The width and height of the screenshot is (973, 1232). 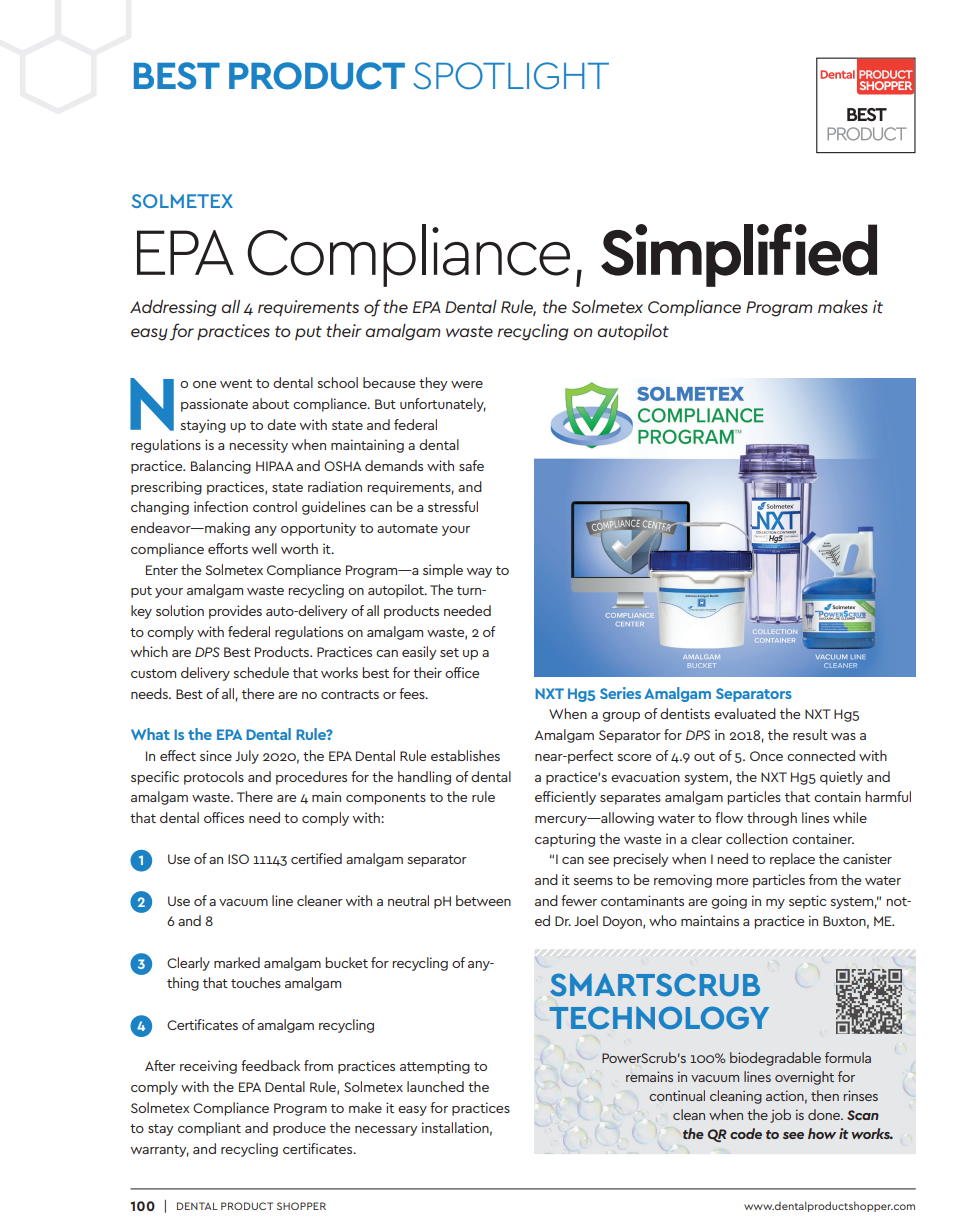 What do you see at coordinates (467, 384) in the screenshot?
I see `were` at bounding box center [467, 384].
